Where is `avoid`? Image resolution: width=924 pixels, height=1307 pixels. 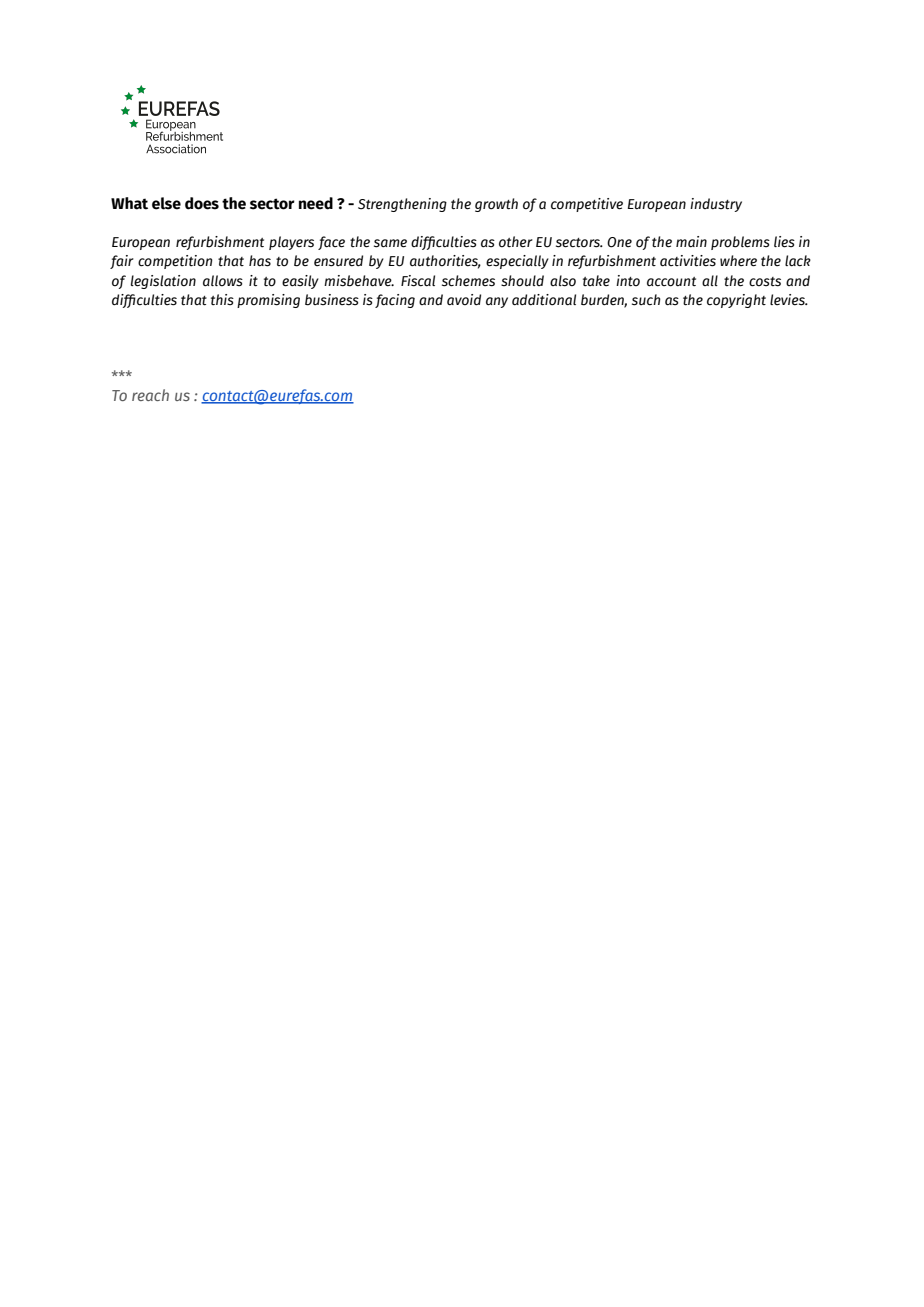 avoid is located at coordinates (464, 300).
